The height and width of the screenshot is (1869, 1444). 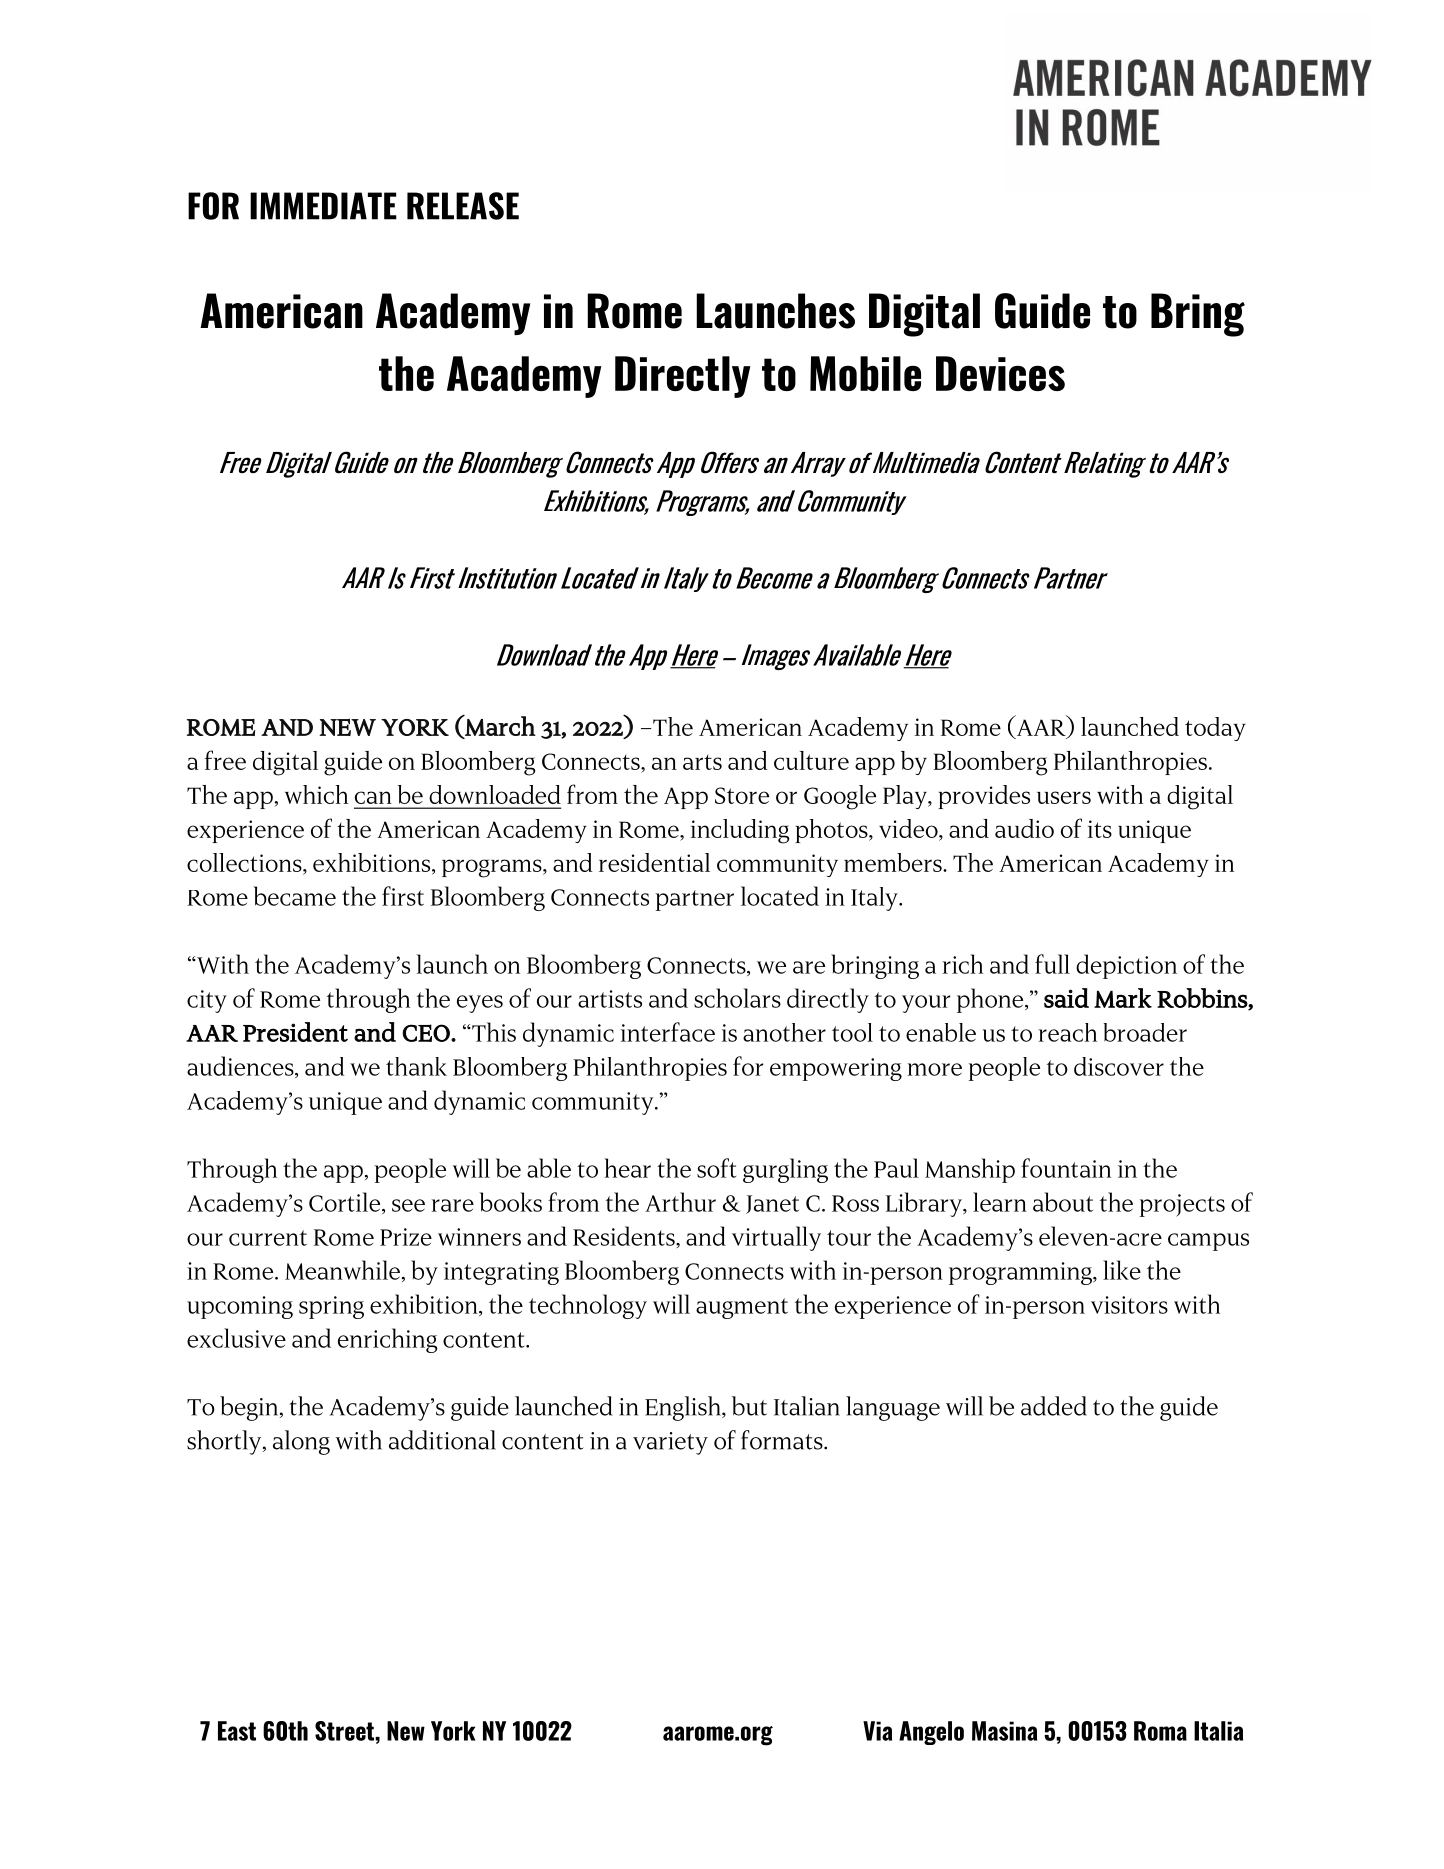 What do you see at coordinates (1126, 966) in the screenshot?
I see `depiction` at bounding box center [1126, 966].
